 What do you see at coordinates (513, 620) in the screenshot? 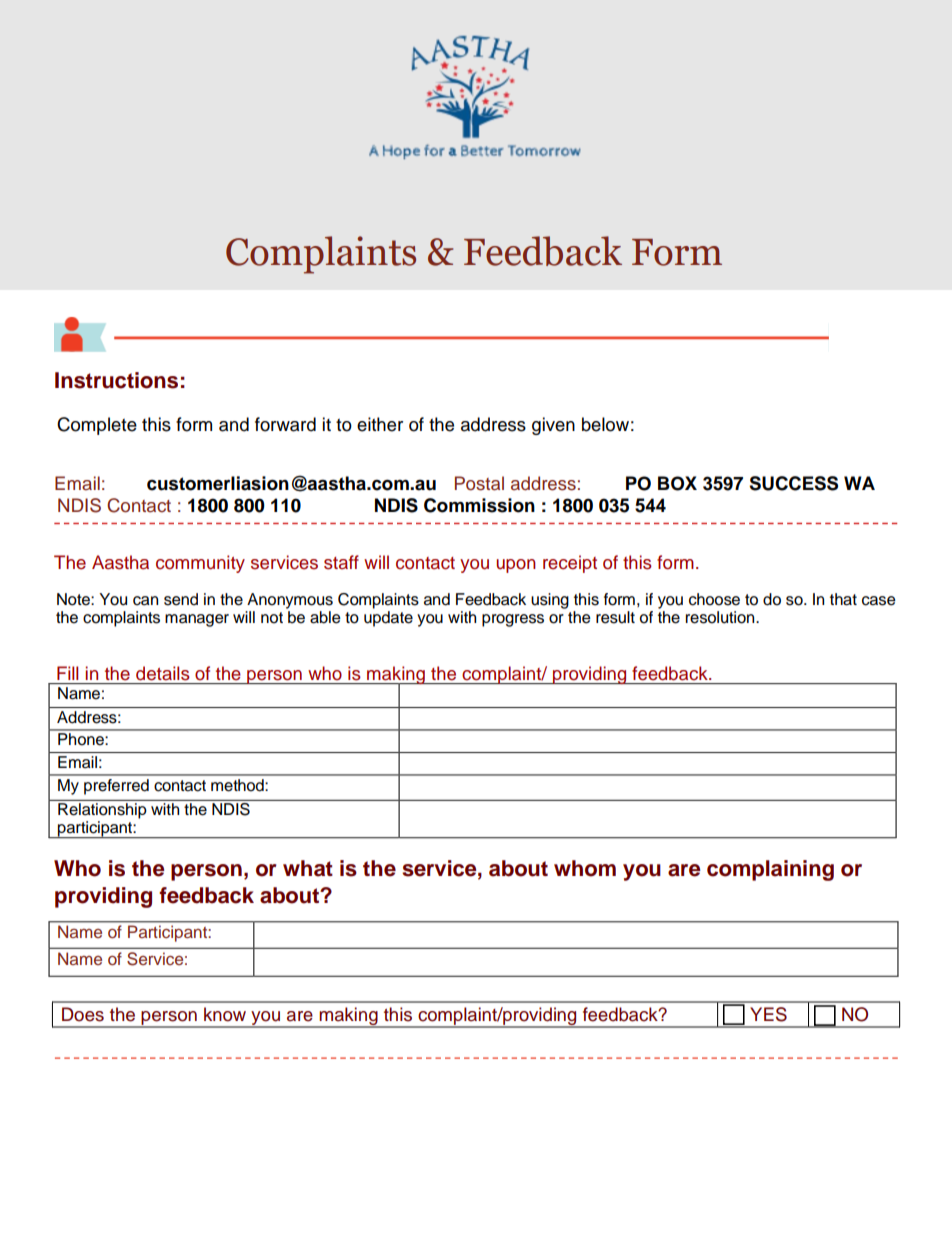
I see `progress` at bounding box center [513, 620].
